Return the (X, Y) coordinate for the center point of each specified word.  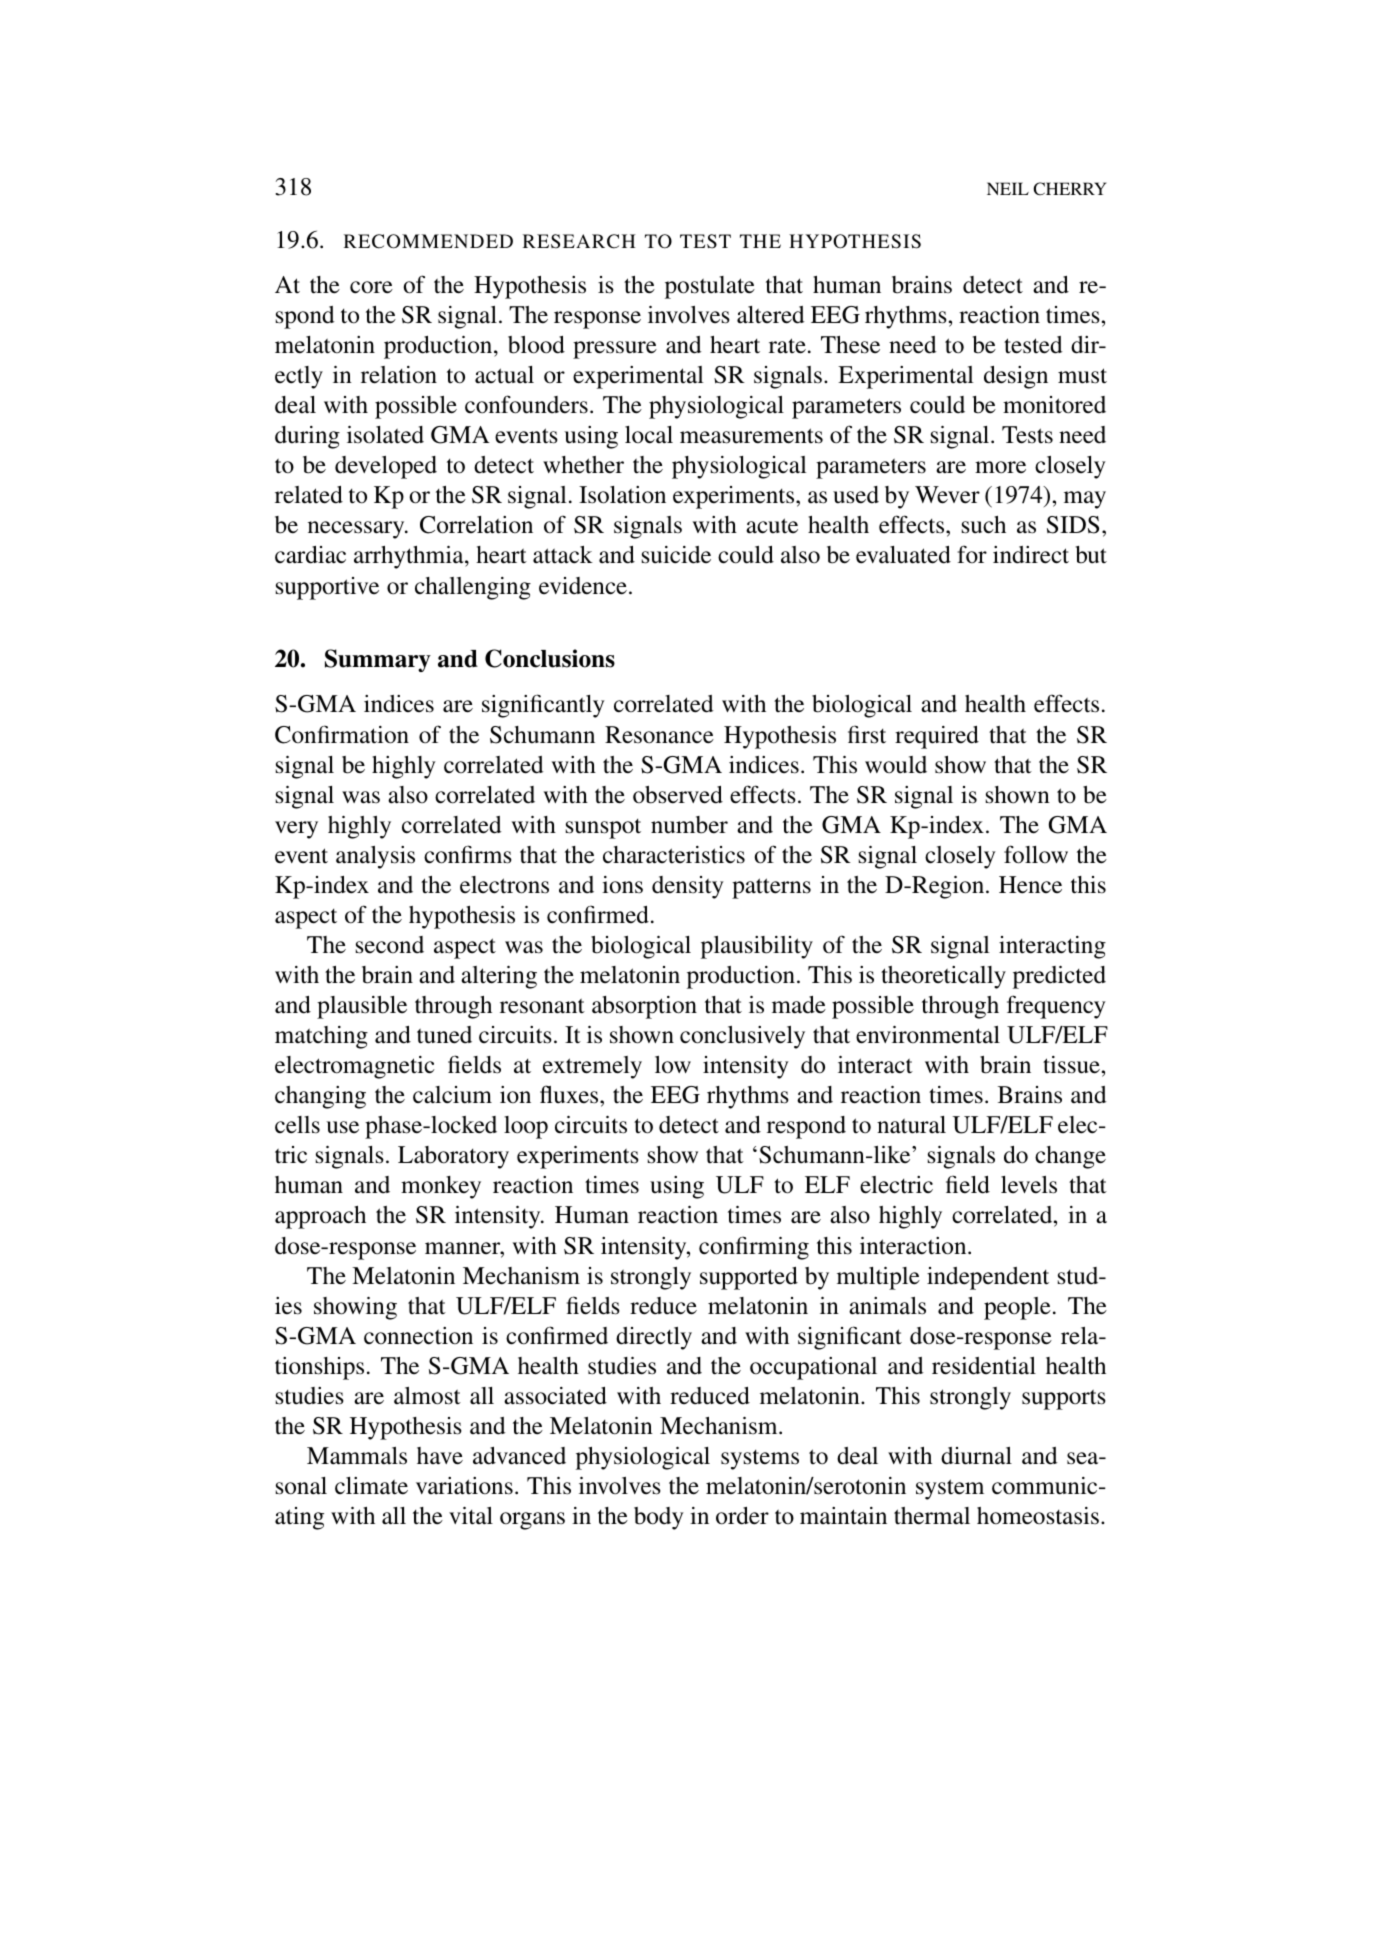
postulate (710, 287)
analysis (375, 857)
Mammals (357, 1456)
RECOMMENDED (428, 241)
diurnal (976, 1456)
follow (1036, 854)
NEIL (1008, 188)
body (659, 1518)
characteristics (674, 855)
